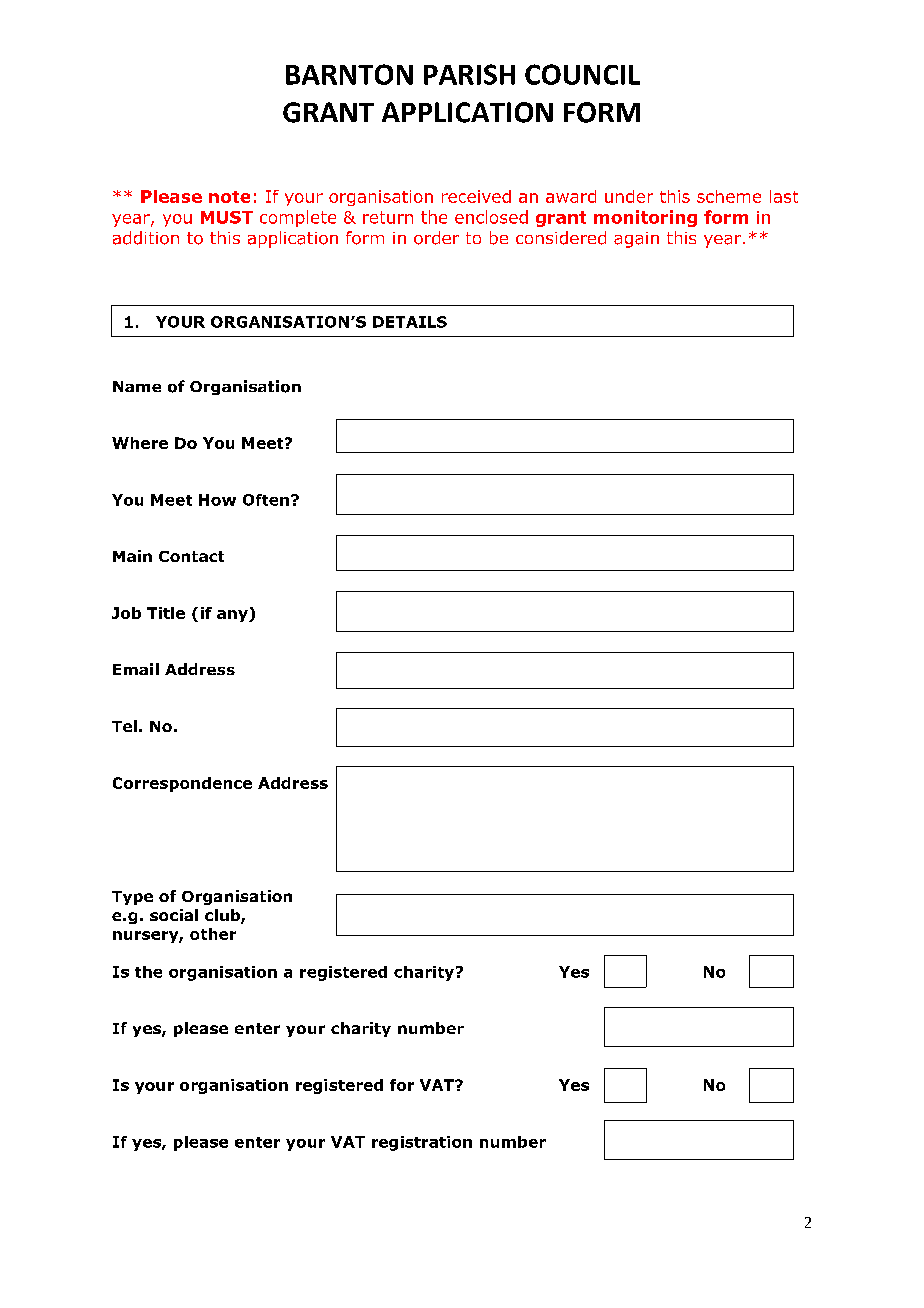 The height and width of the screenshot is (1308, 924). What do you see at coordinates (229, 197) in the screenshot?
I see `note` at bounding box center [229, 197].
